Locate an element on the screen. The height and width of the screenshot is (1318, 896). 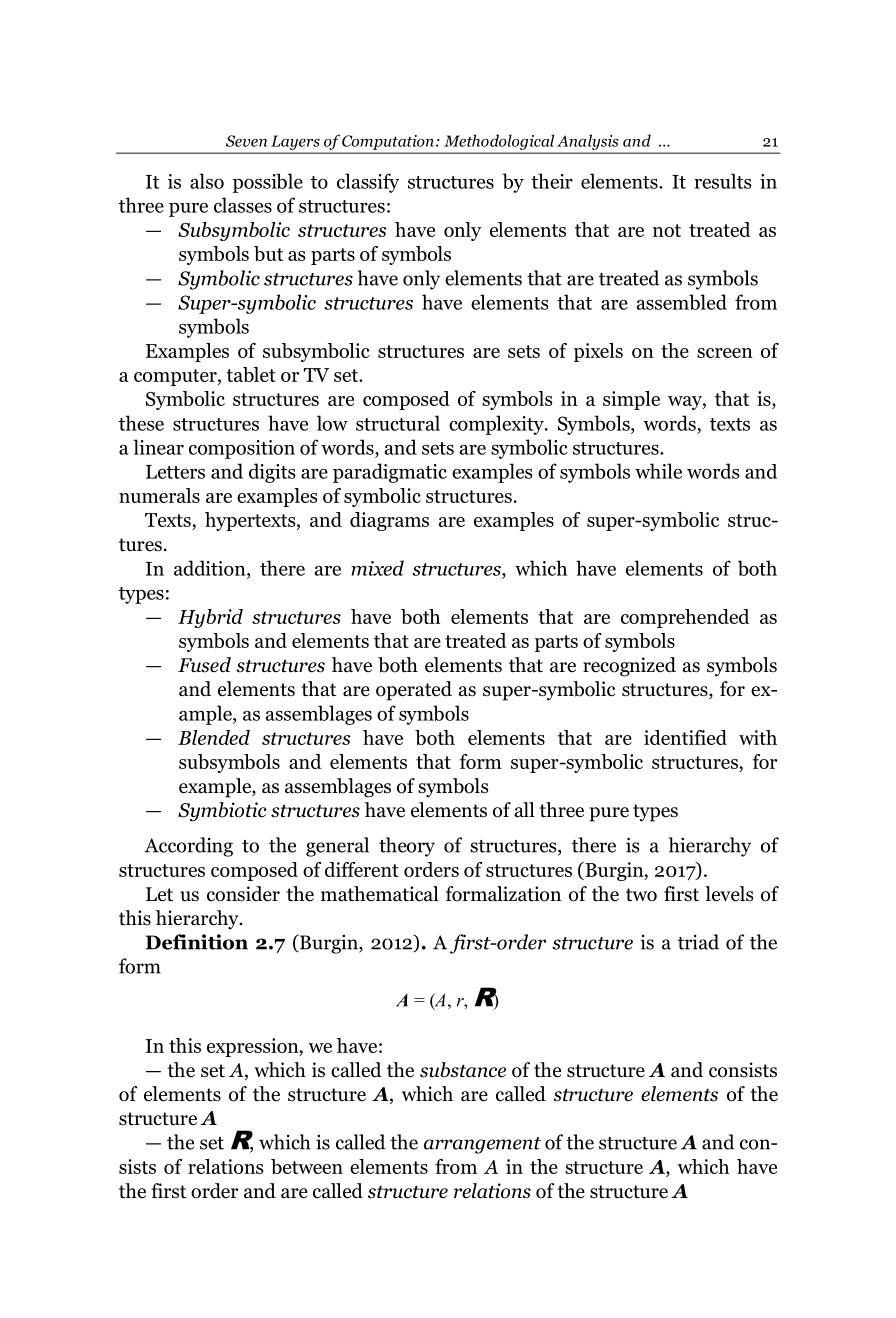
mathematical is located at coordinates (380, 894).
